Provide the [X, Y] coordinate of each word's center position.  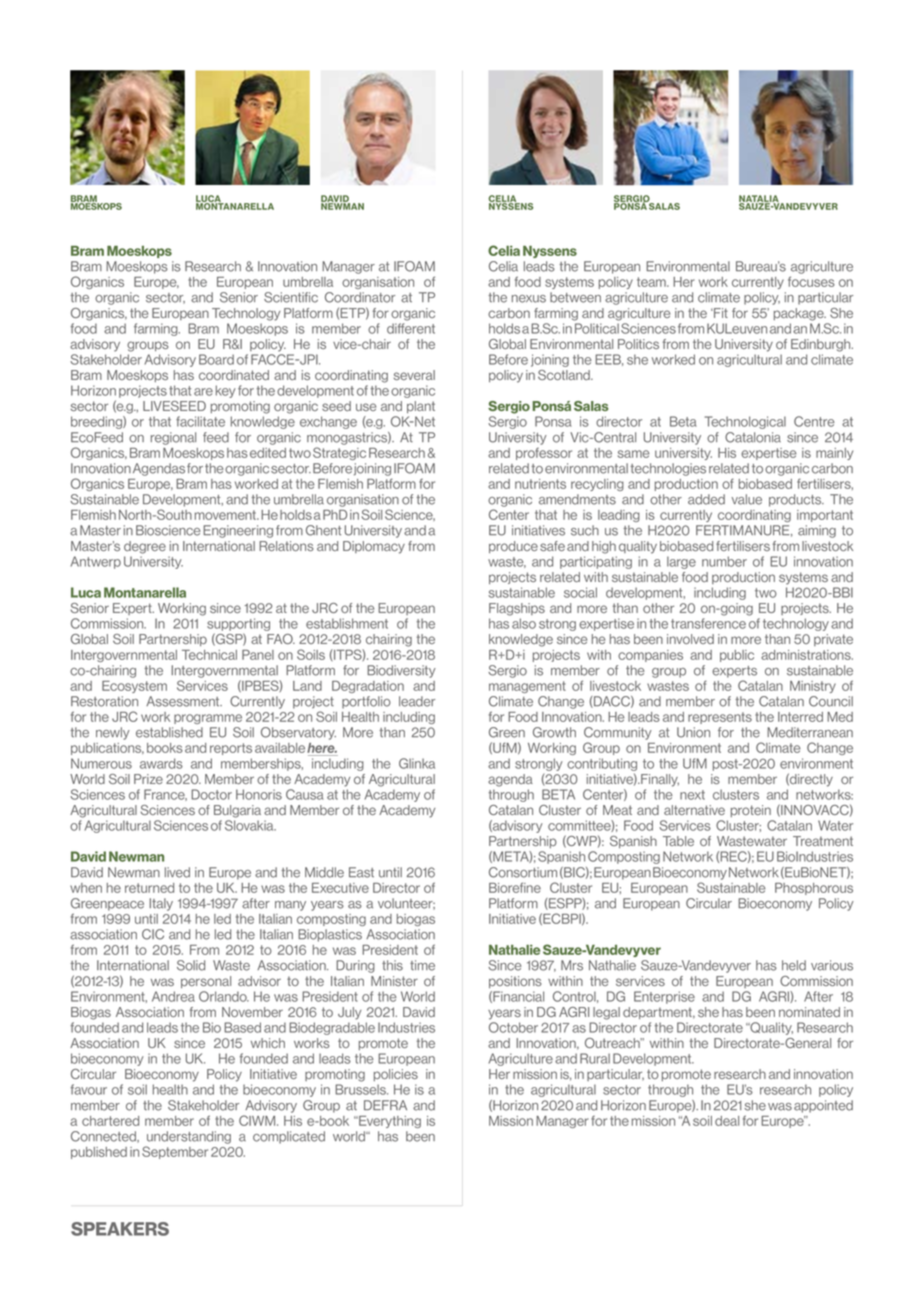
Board [216, 359]
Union [693, 732]
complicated [289, 1137]
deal [727, 1121]
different [411, 328]
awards [161, 763]
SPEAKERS [120, 1229]
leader [417, 701]
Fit [720, 313]
